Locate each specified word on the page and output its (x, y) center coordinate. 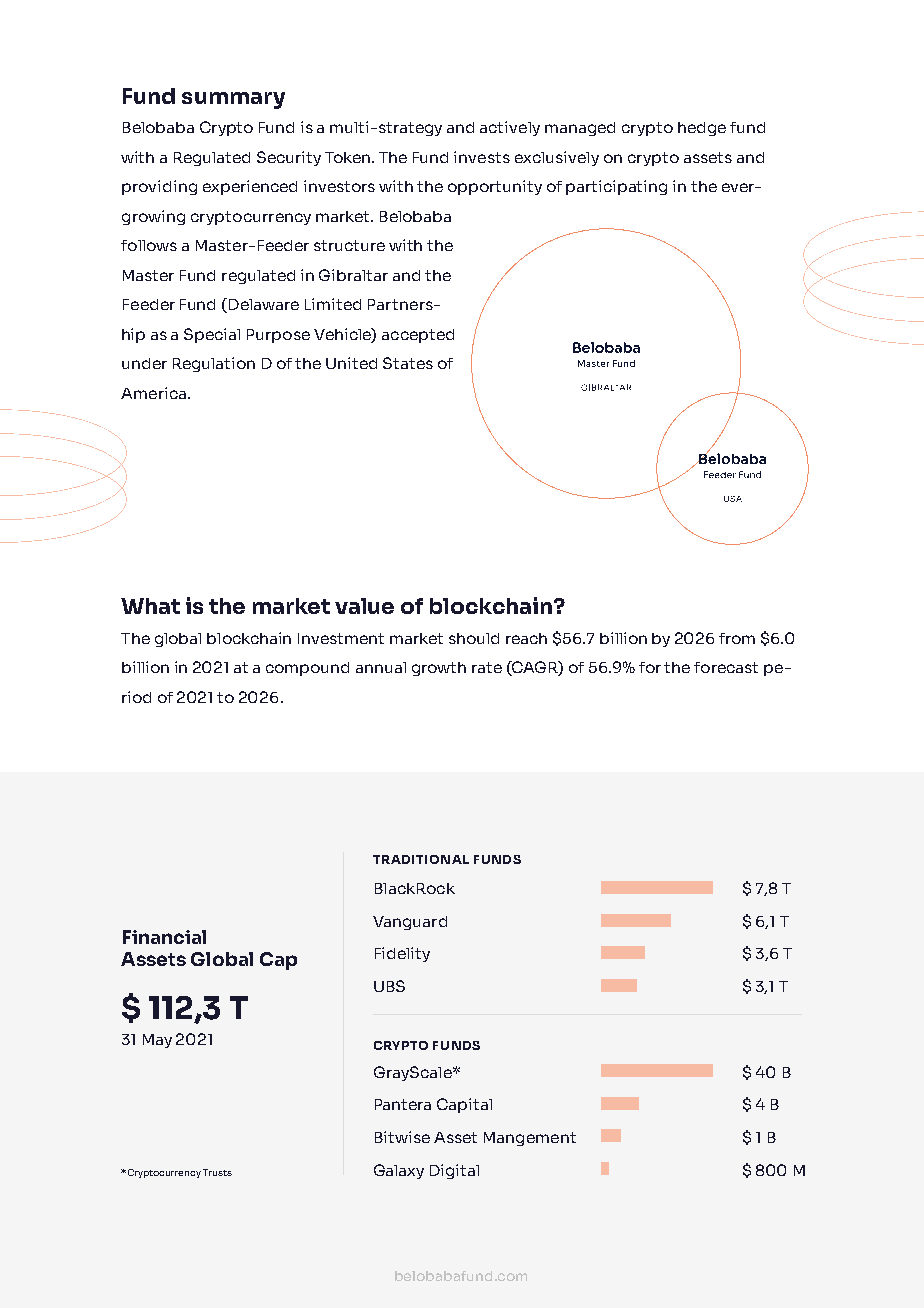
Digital (454, 1171)
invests (482, 157)
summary (233, 100)
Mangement (530, 1139)
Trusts (217, 1172)
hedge (702, 129)
